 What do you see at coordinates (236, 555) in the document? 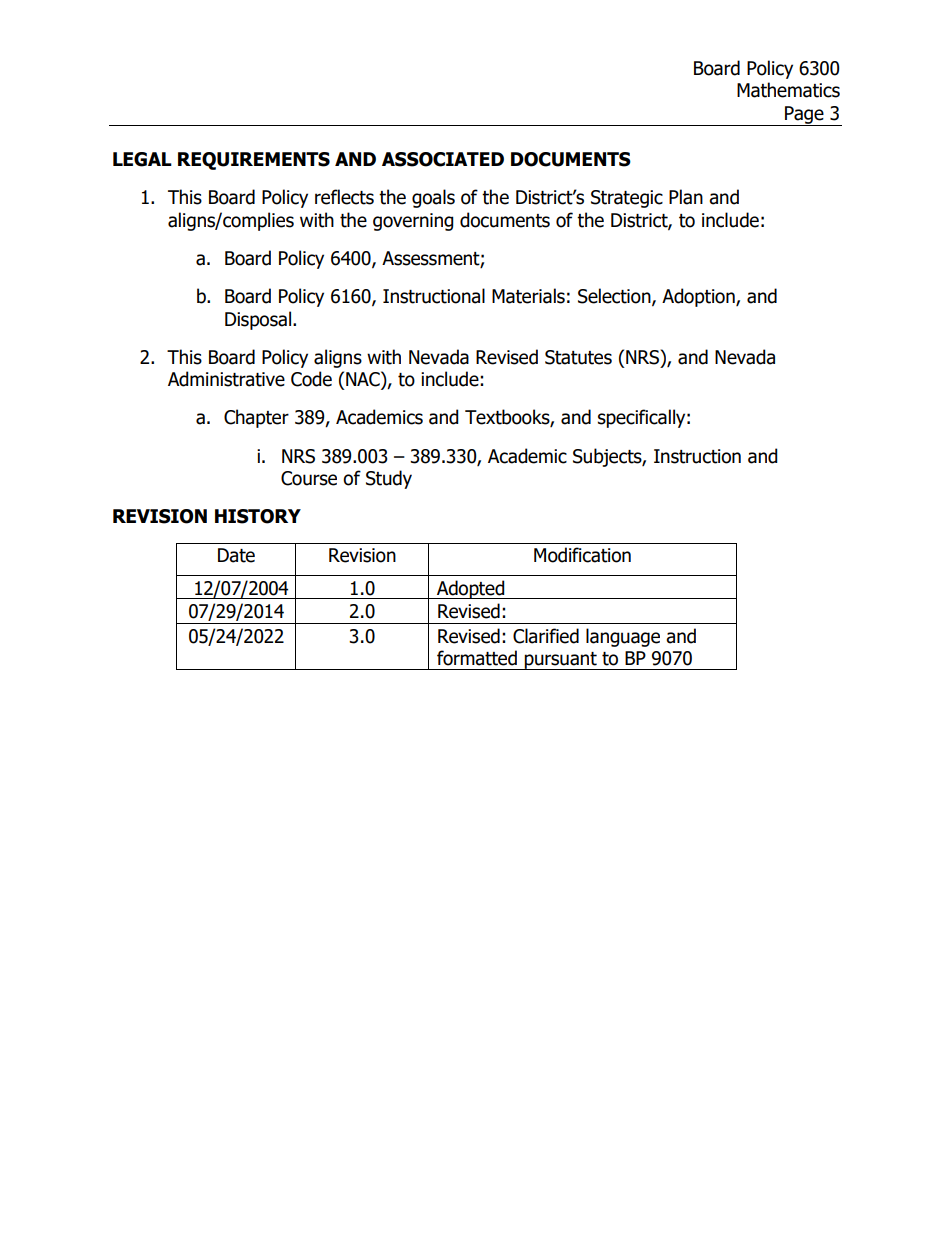
I see `Date` at bounding box center [236, 555].
